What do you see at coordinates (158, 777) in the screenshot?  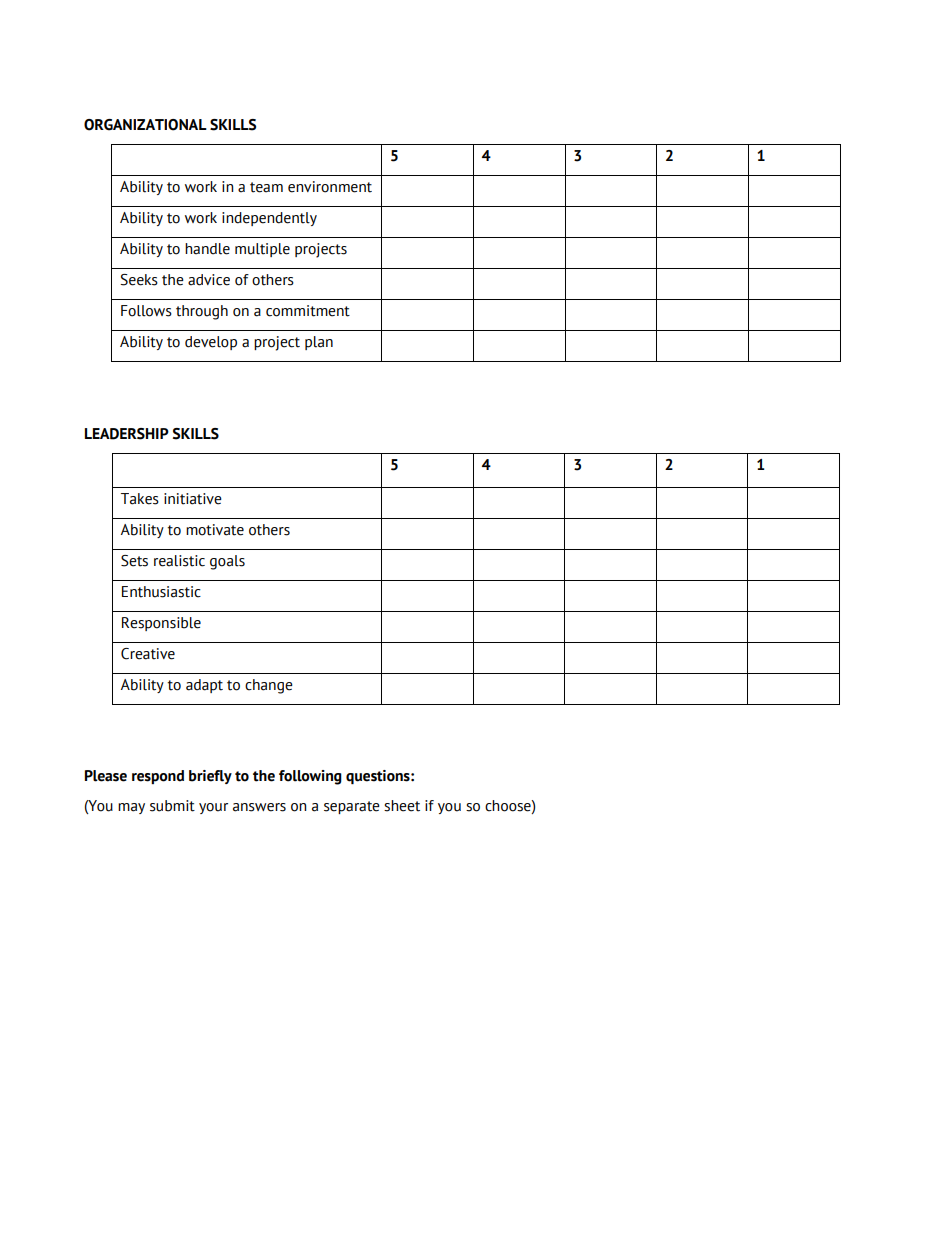 I see `respond` at bounding box center [158, 777].
